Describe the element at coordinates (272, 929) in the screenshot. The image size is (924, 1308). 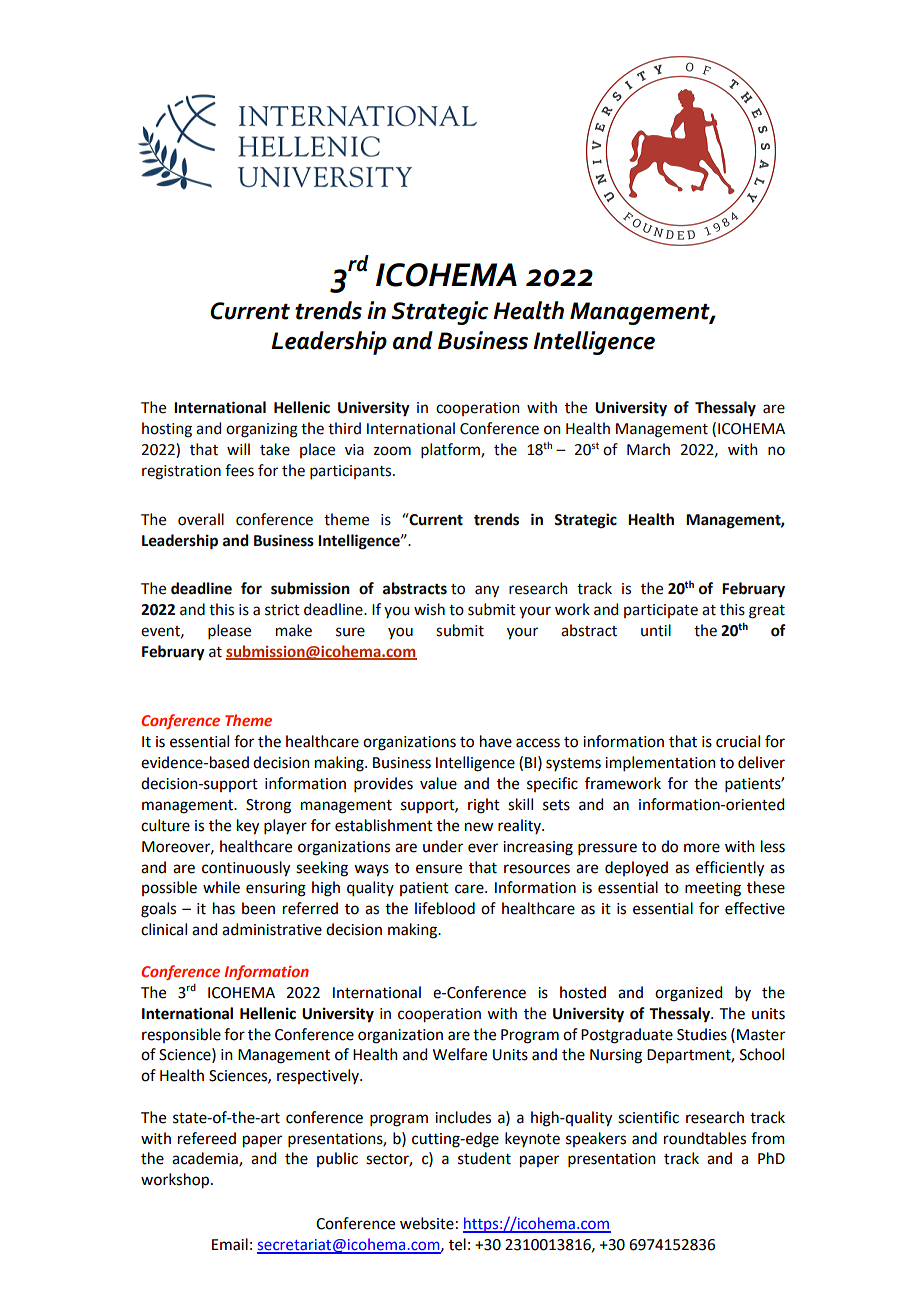
I see `administrative` at that location.
